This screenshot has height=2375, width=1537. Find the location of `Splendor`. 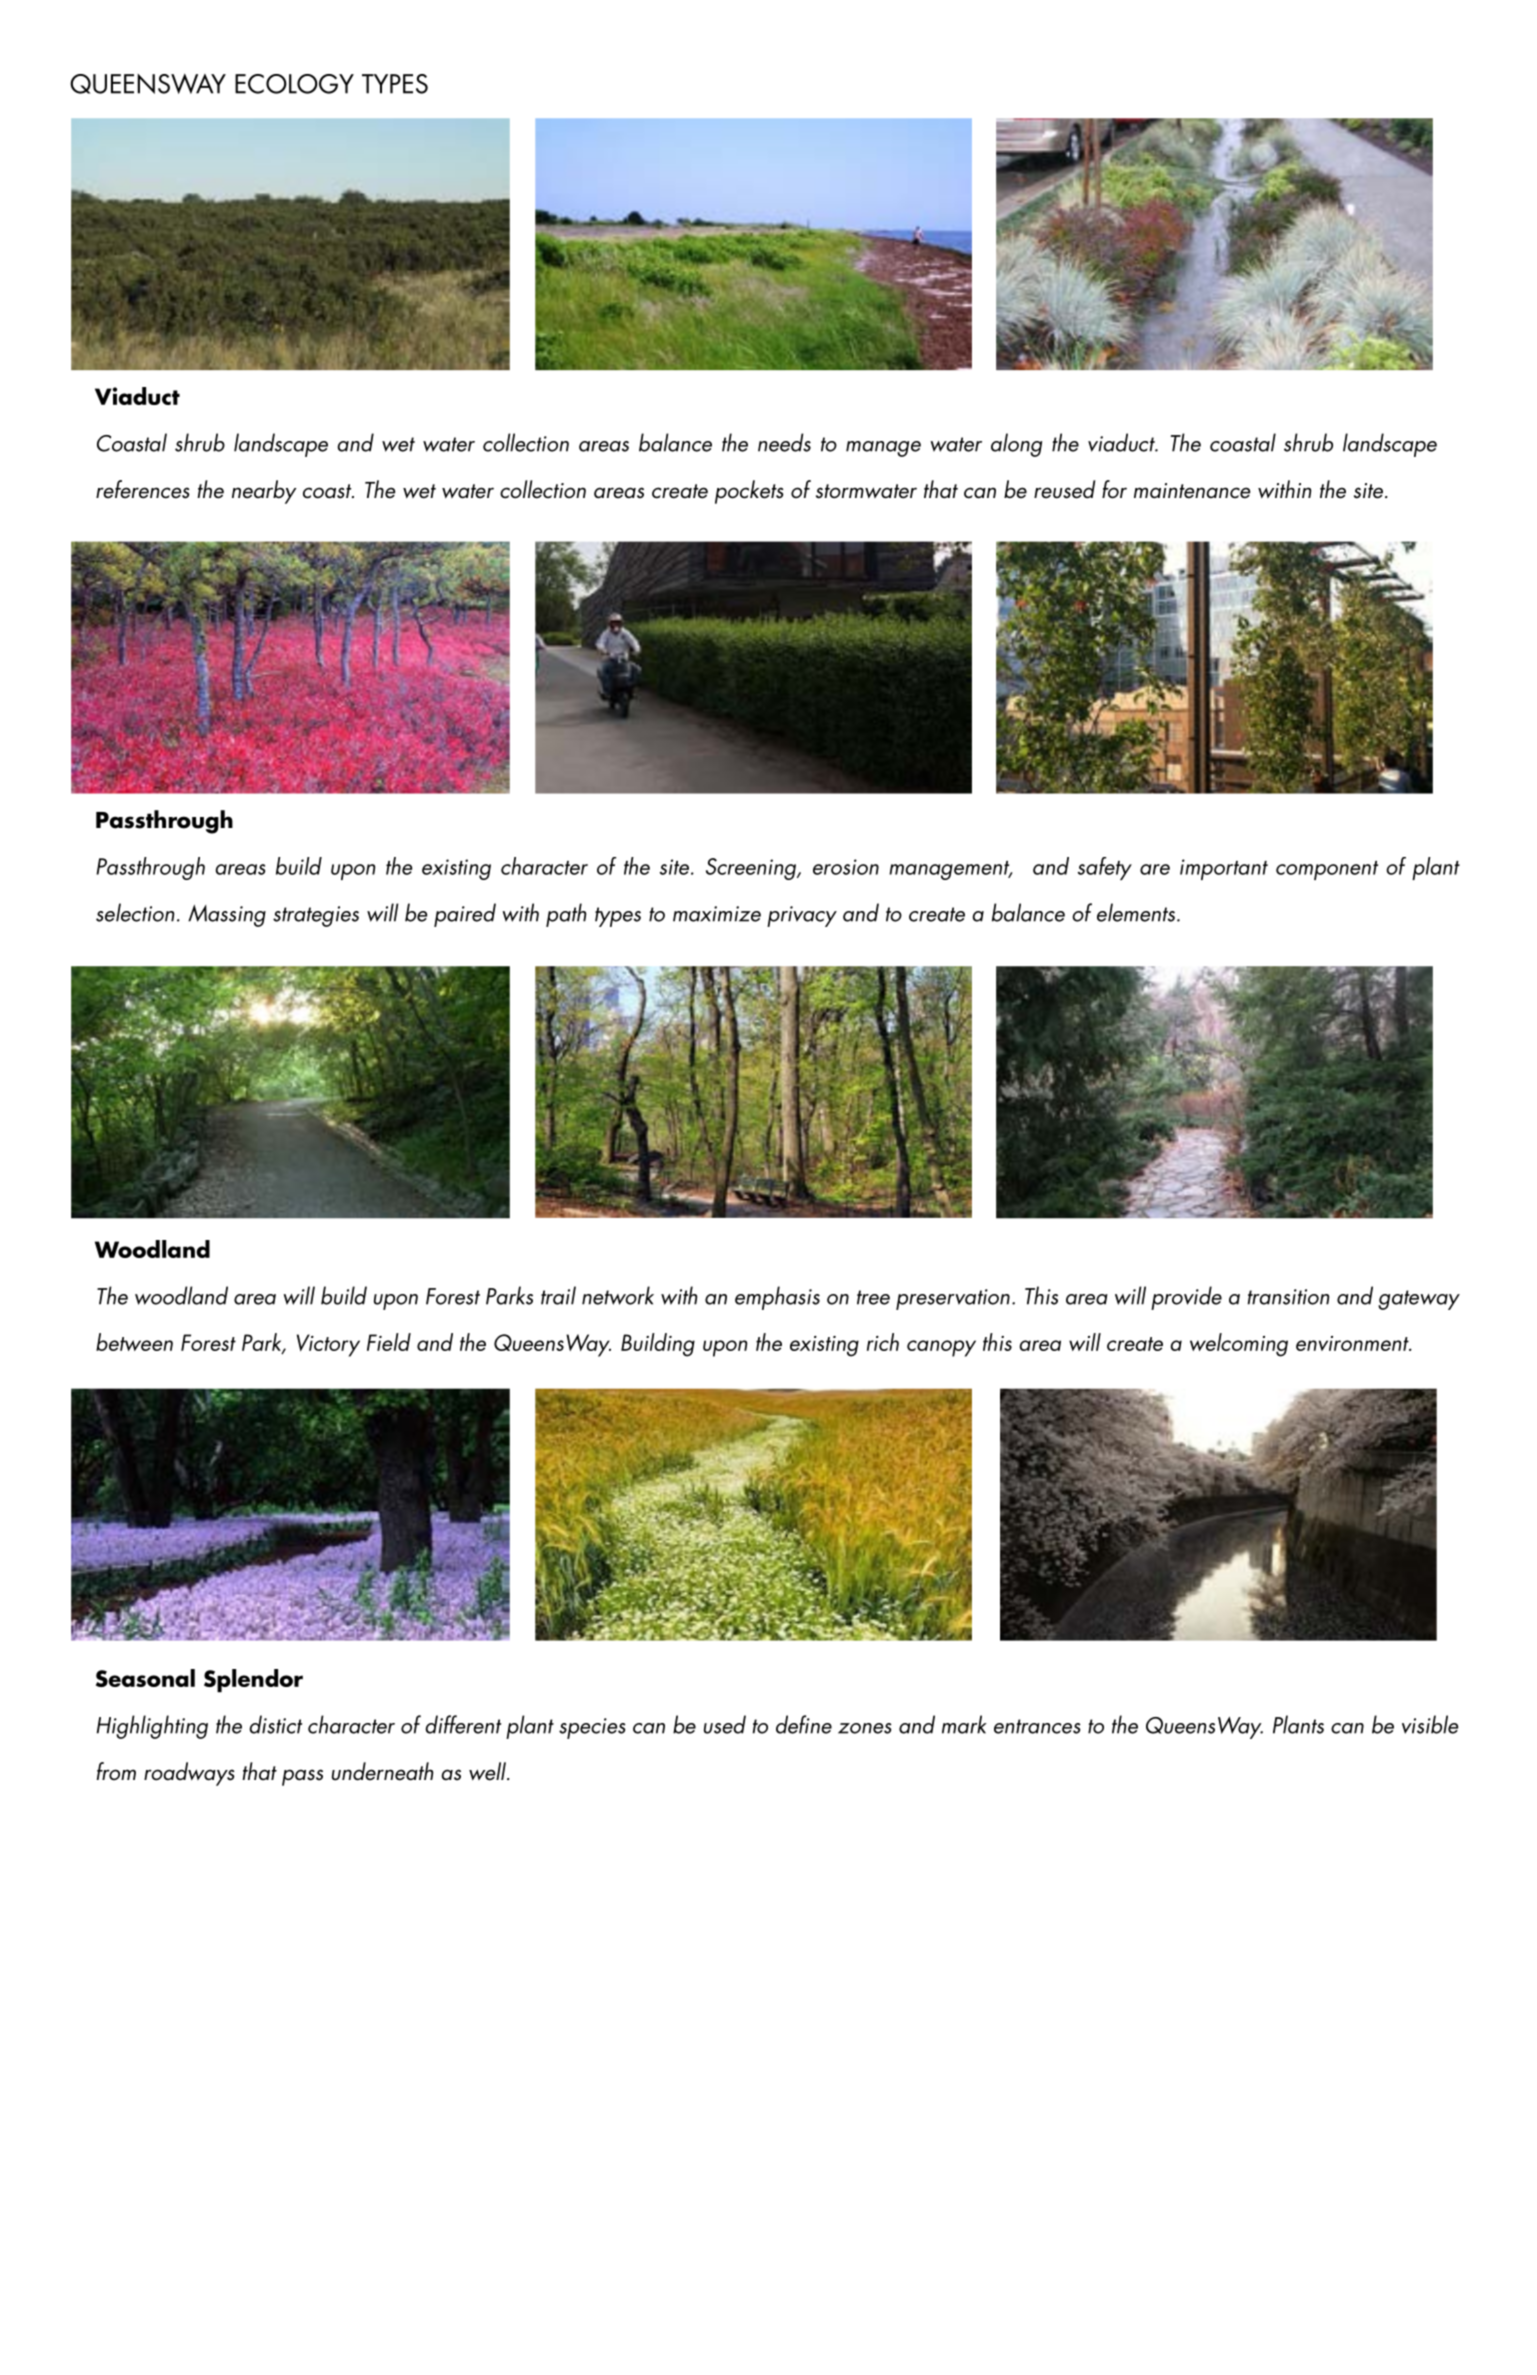

Splendor is located at coordinates (253, 1681).
